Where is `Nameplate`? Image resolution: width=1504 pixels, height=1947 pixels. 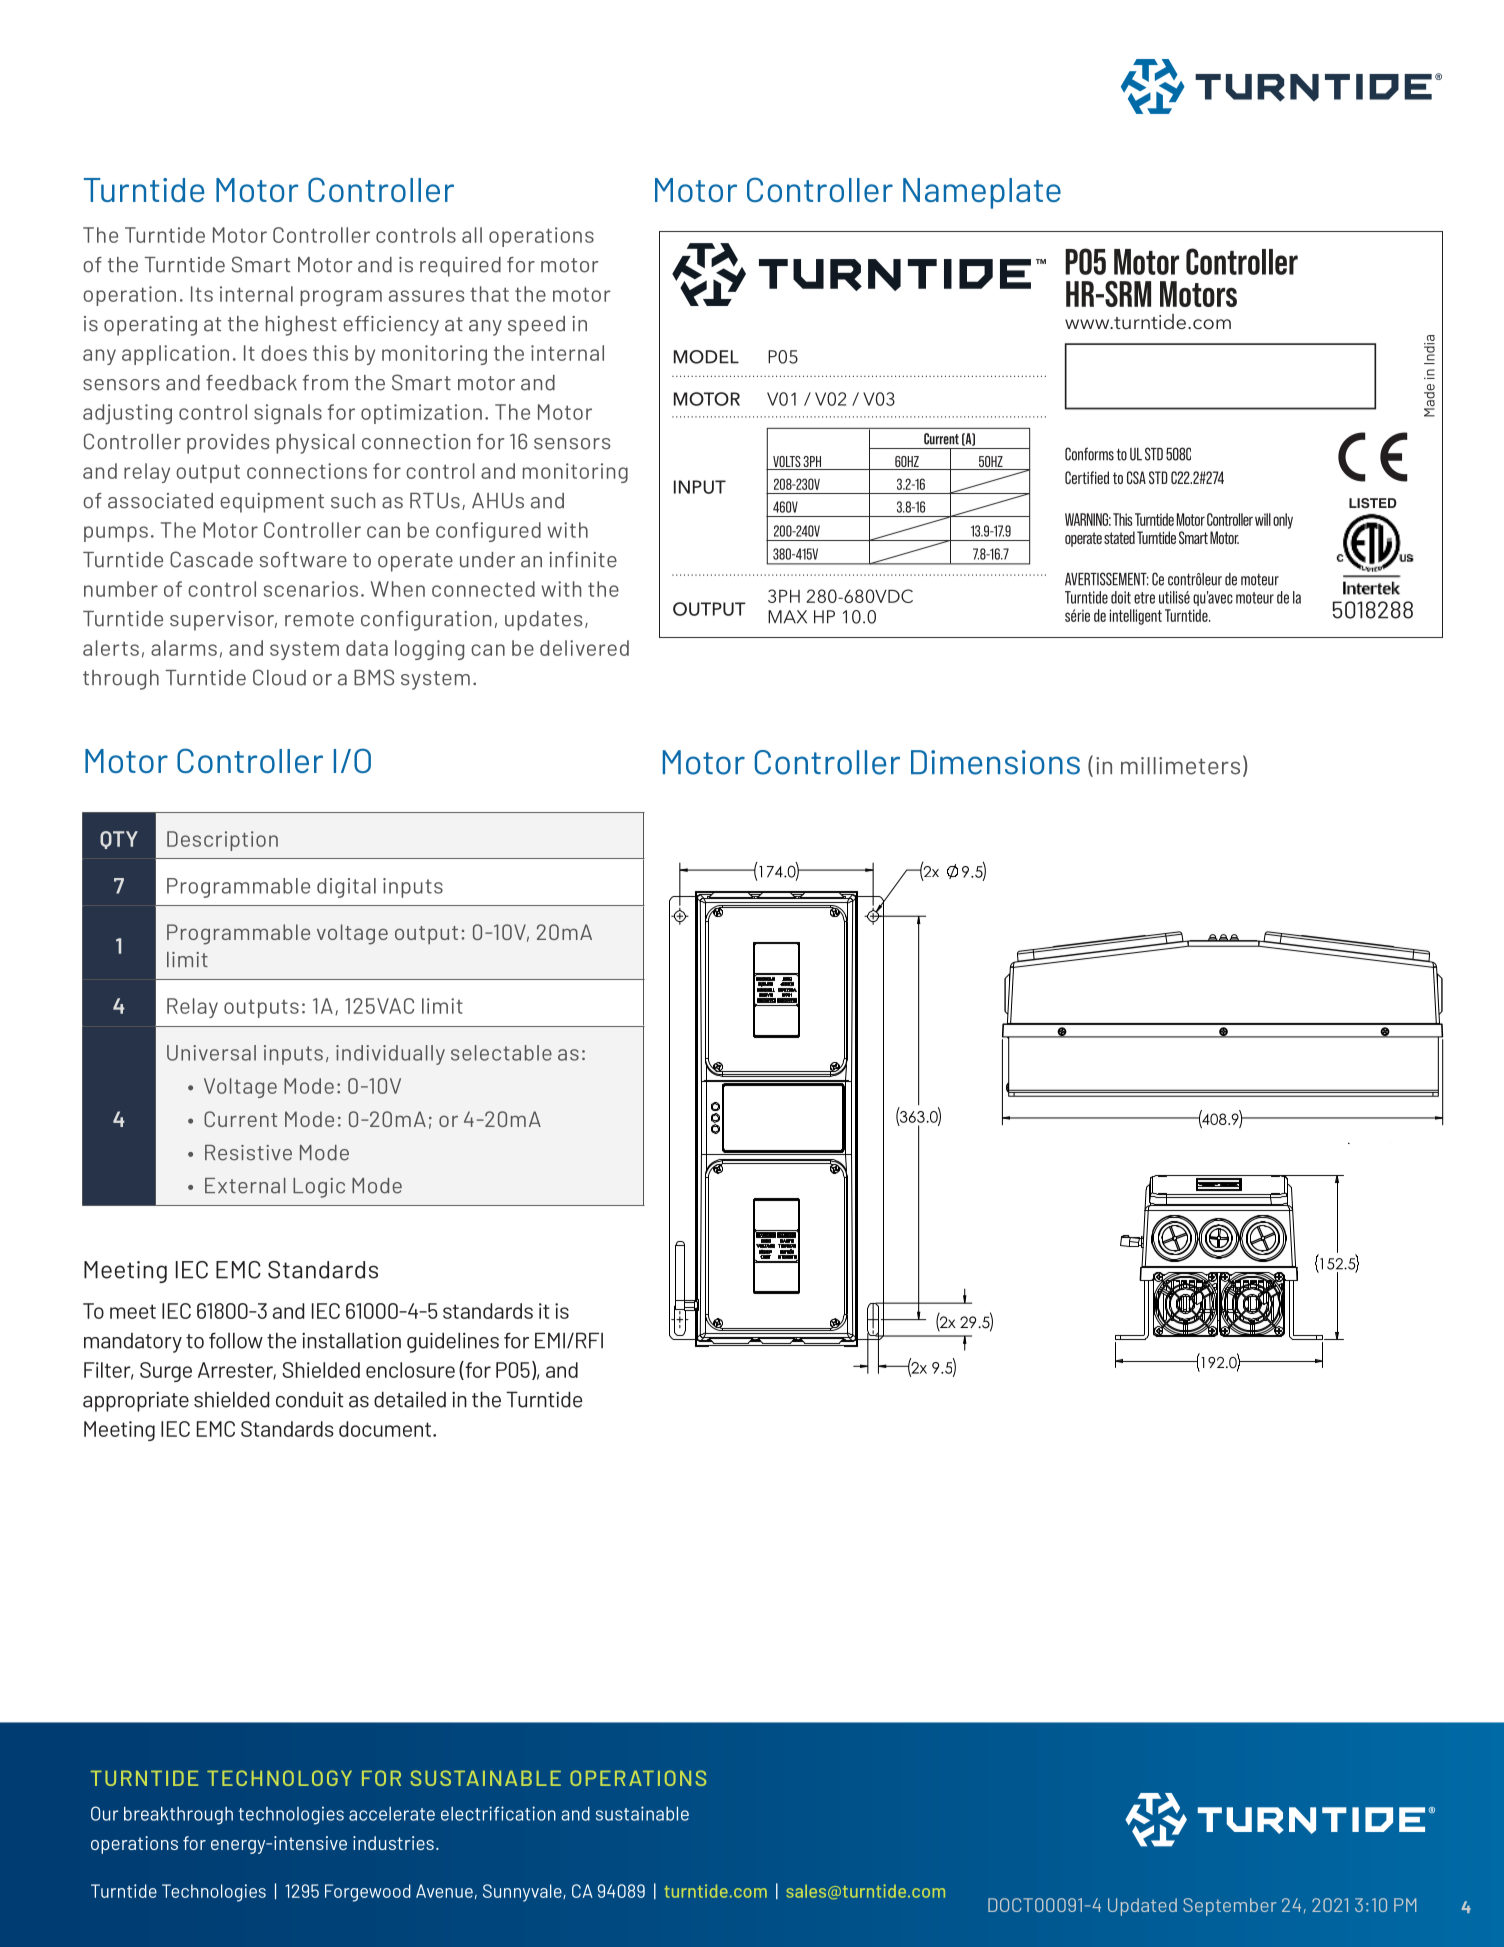 Nameplate is located at coordinates (982, 193).
